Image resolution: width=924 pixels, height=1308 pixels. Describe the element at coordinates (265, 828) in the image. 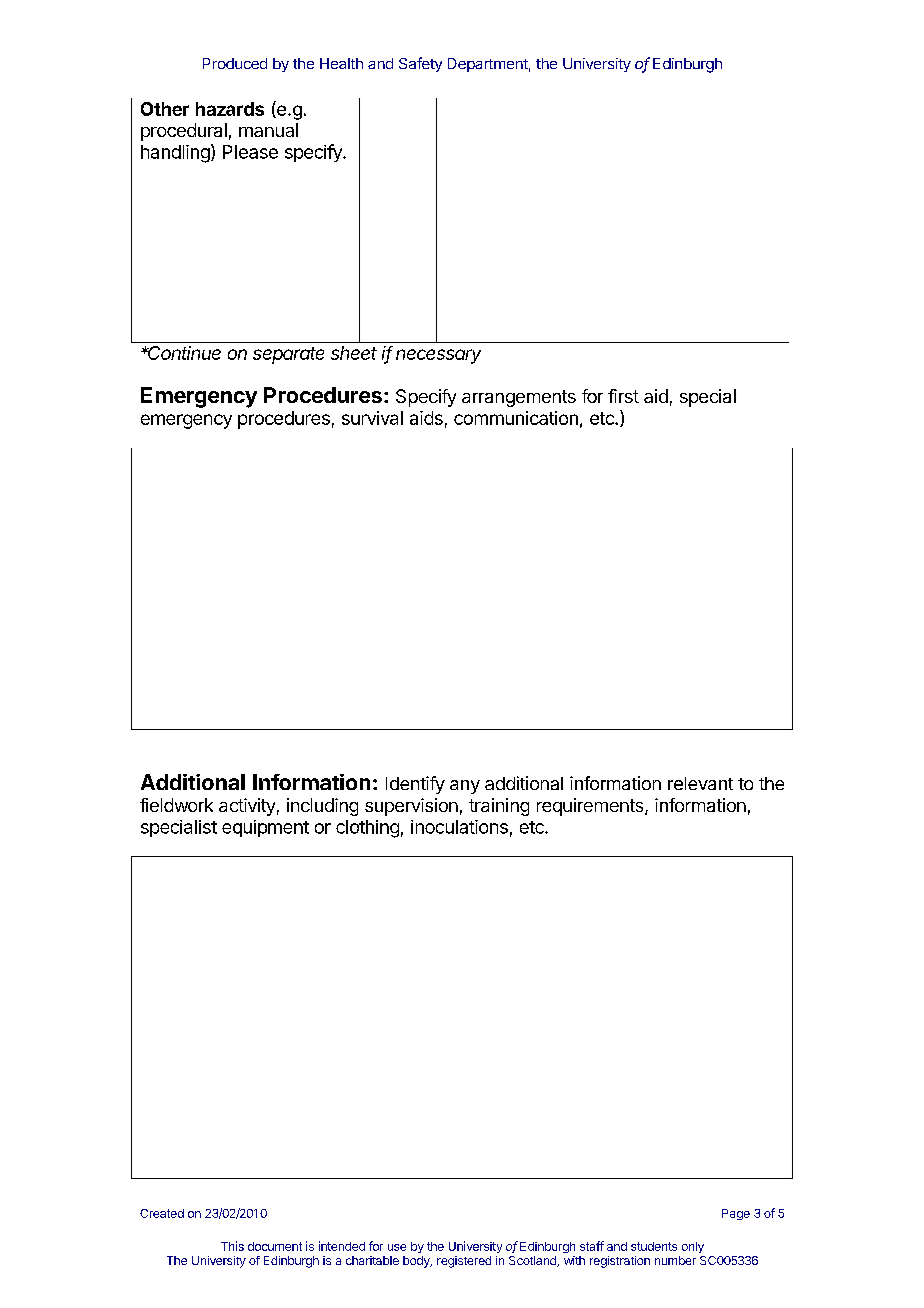

I see `equipment` at that location.
